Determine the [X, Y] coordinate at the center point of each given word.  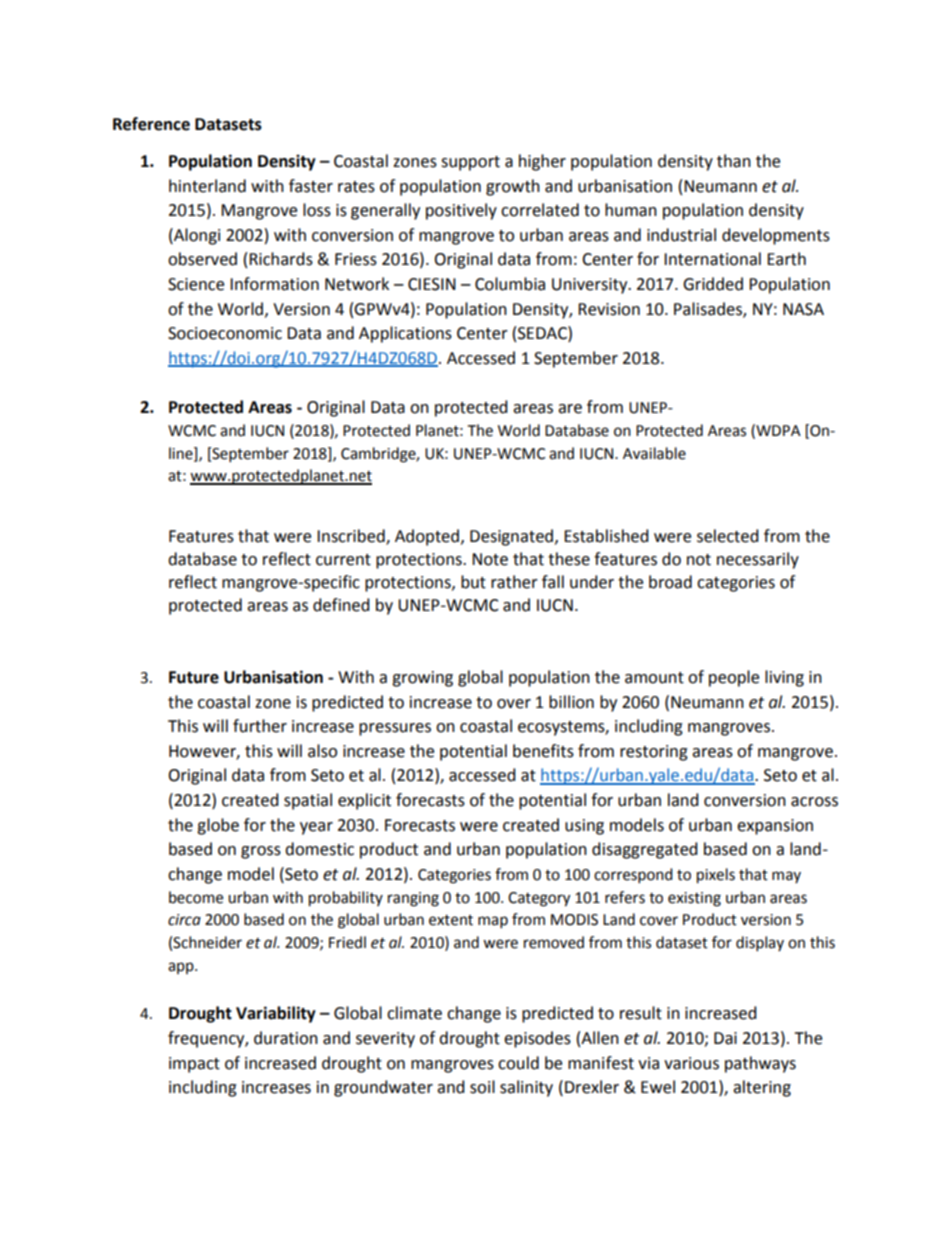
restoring [654, 753]
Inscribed [352, 537]
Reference [151, 124]
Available [654, 453]
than [734, 161]
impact [194, 1065]
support [470, 163]
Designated [511, 537]
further [260, 726]
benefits [543, 751]
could [518, 1063]
